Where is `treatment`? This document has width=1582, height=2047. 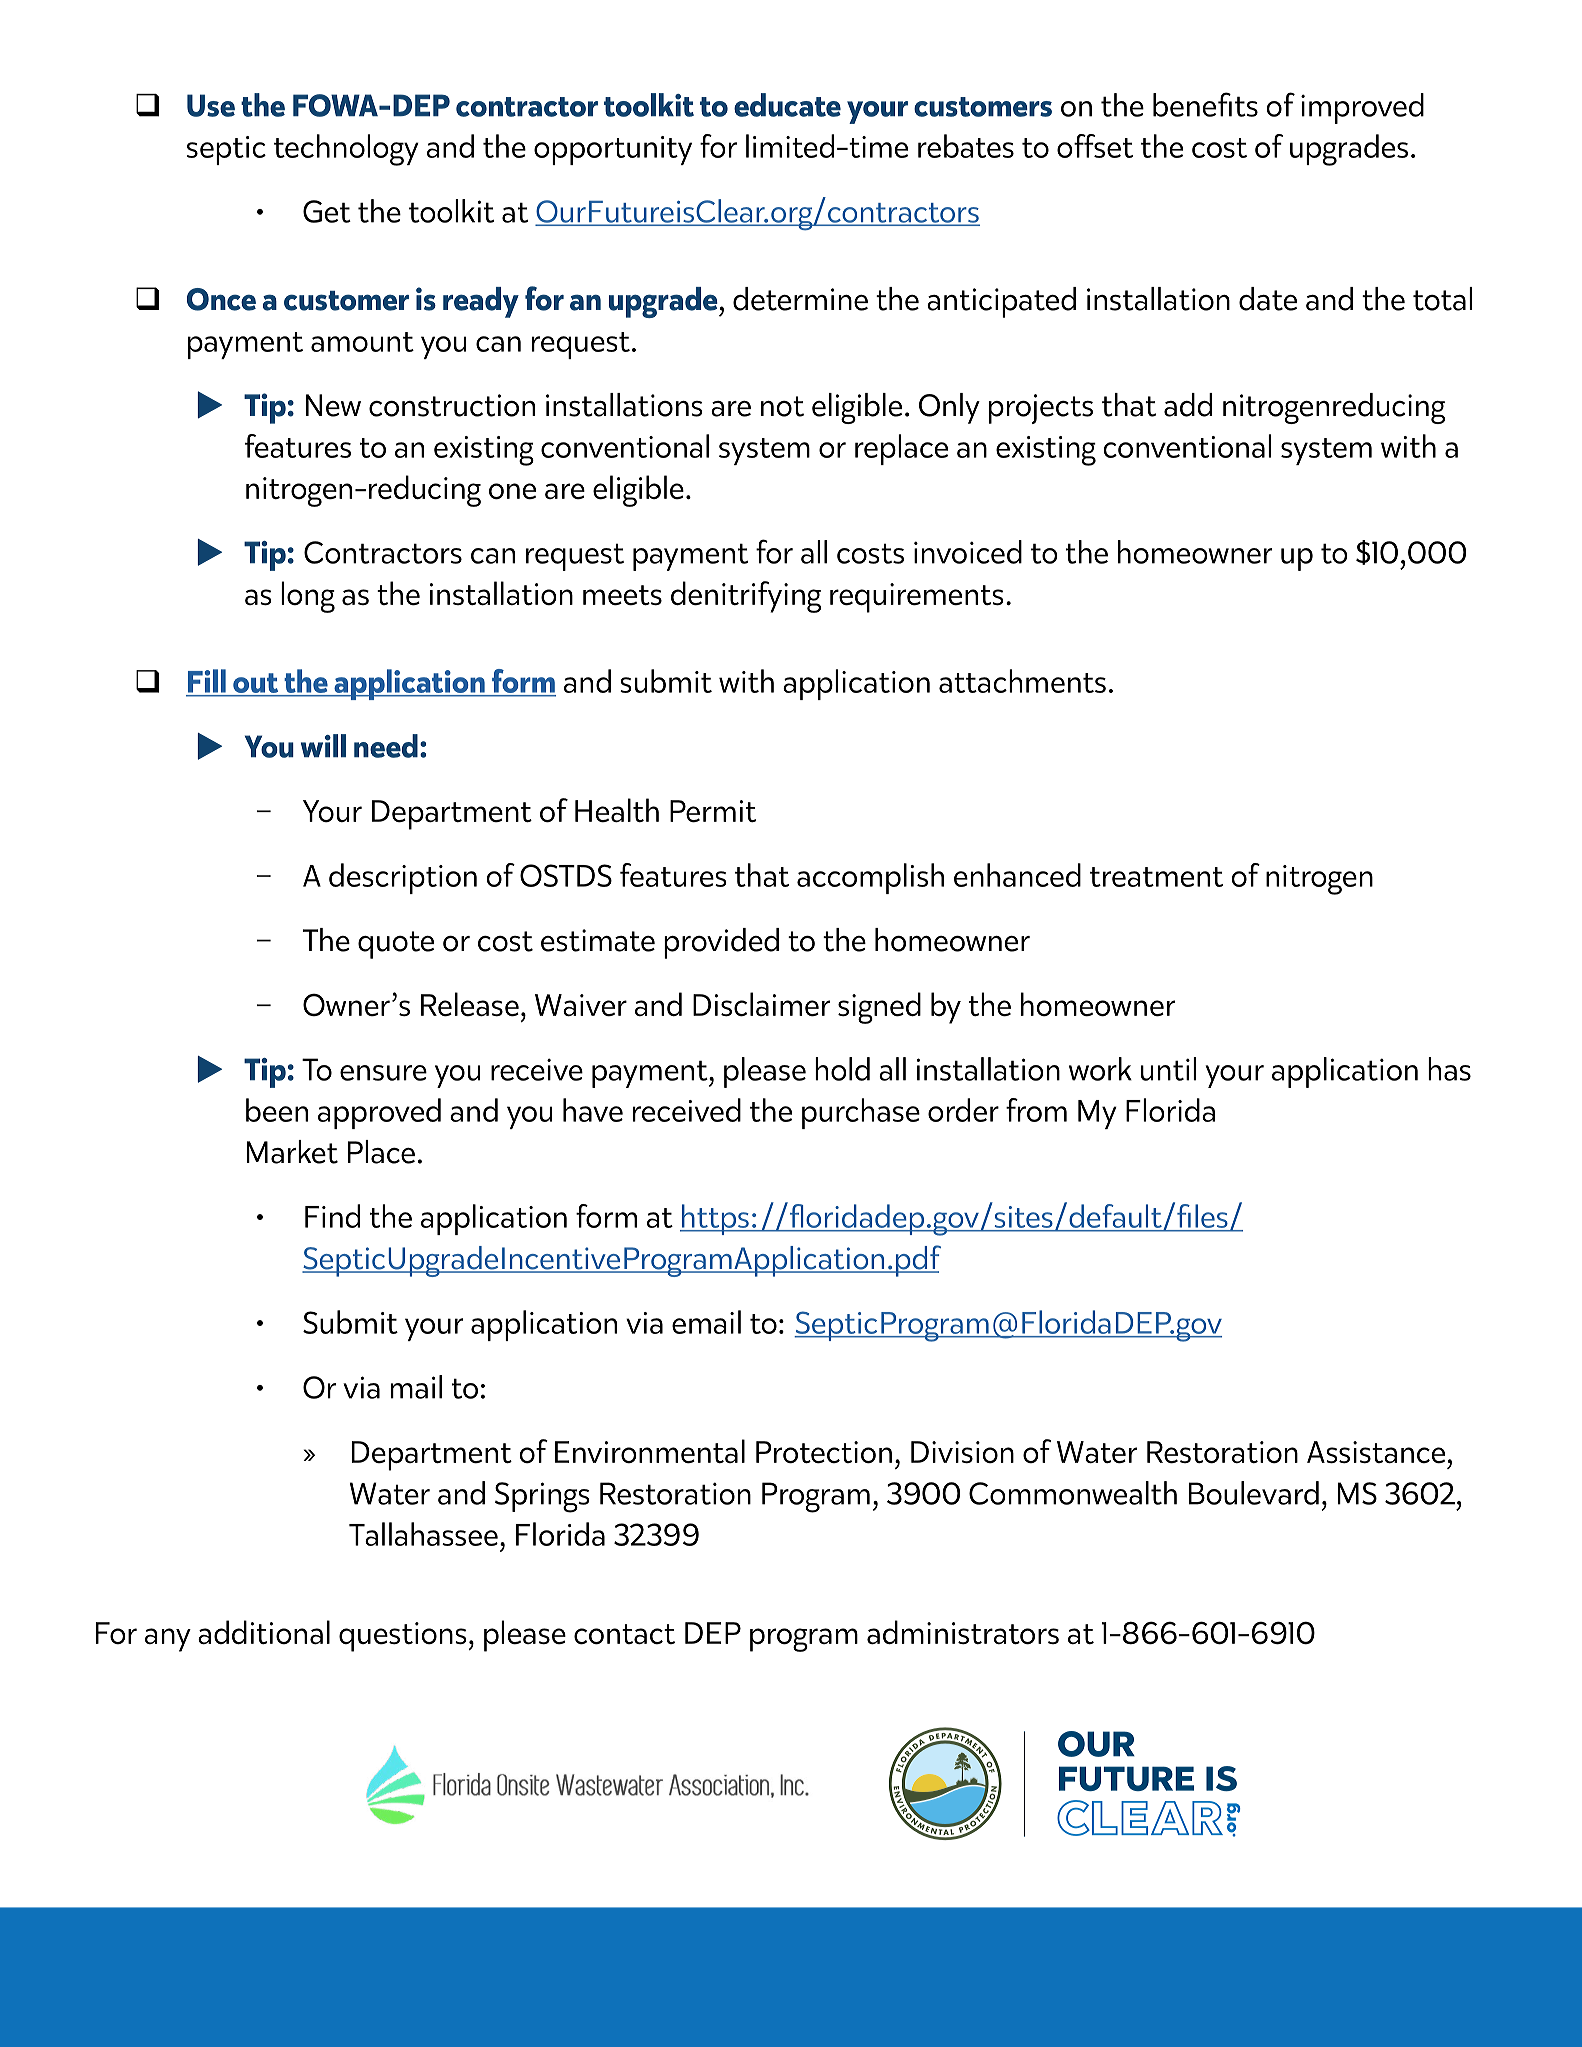
treatment is located at coordinates (1156, 877).
